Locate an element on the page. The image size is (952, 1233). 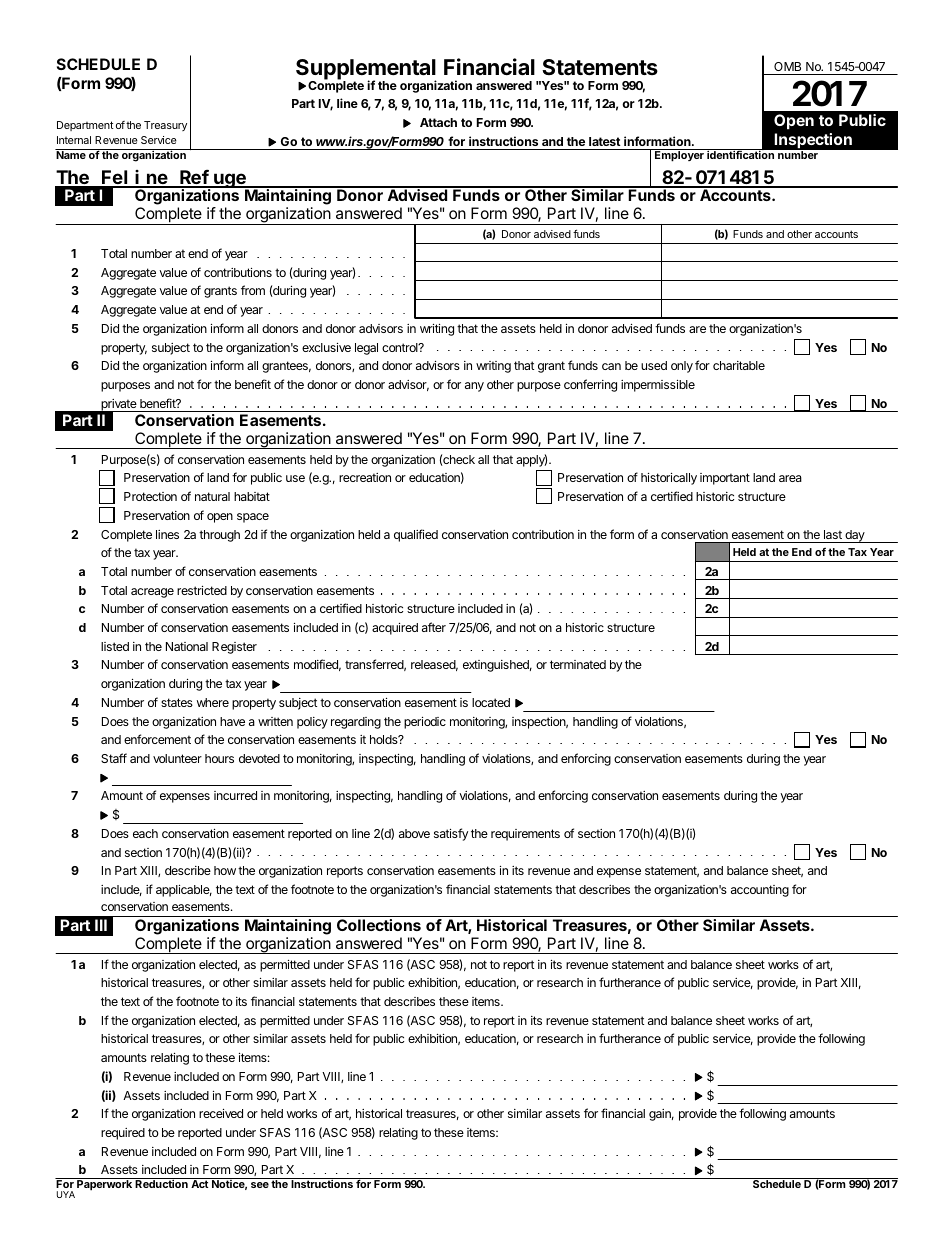
National is located at coordinates (187, 646).
